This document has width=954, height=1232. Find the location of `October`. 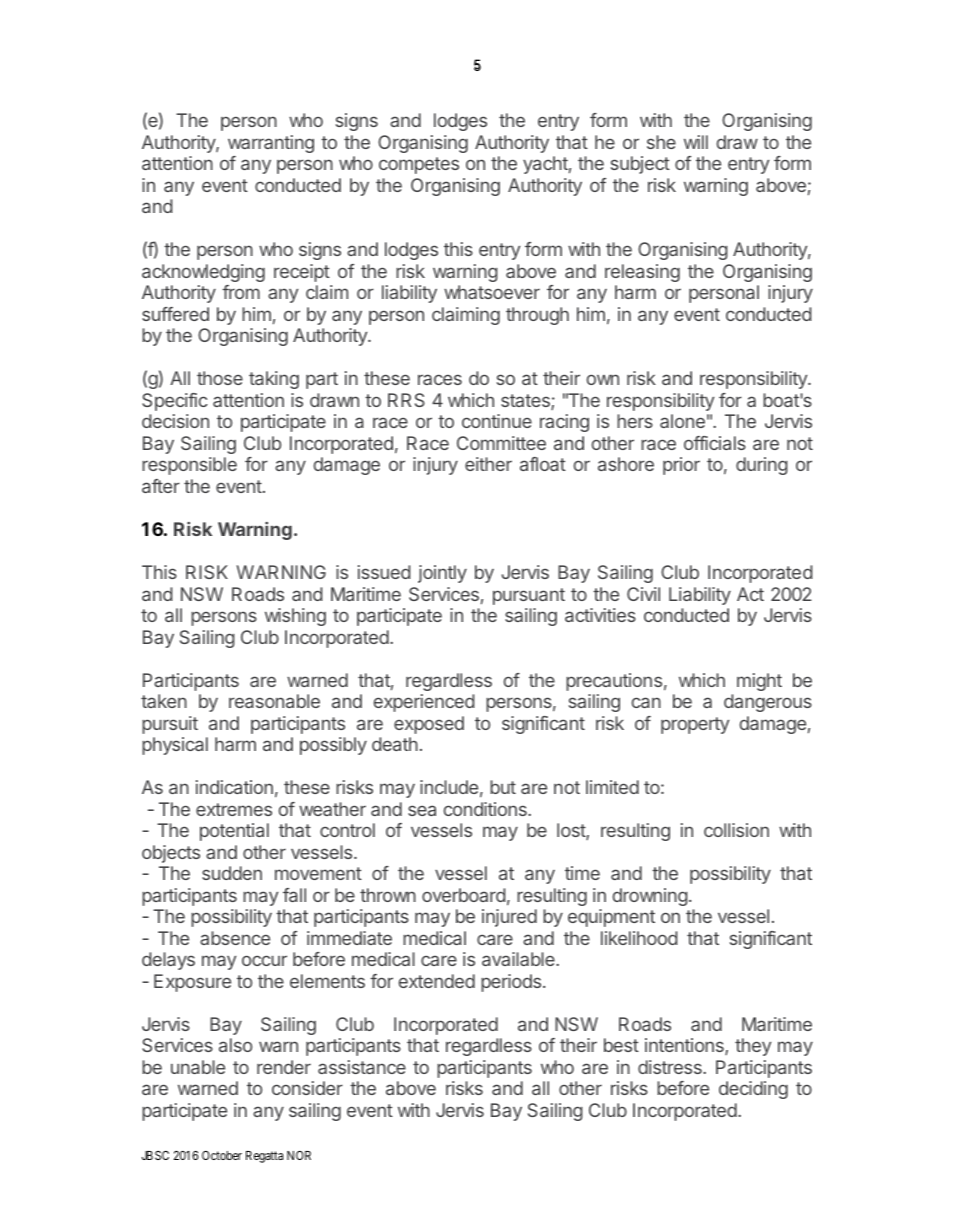

October is located at coordinates (222, 1155).
